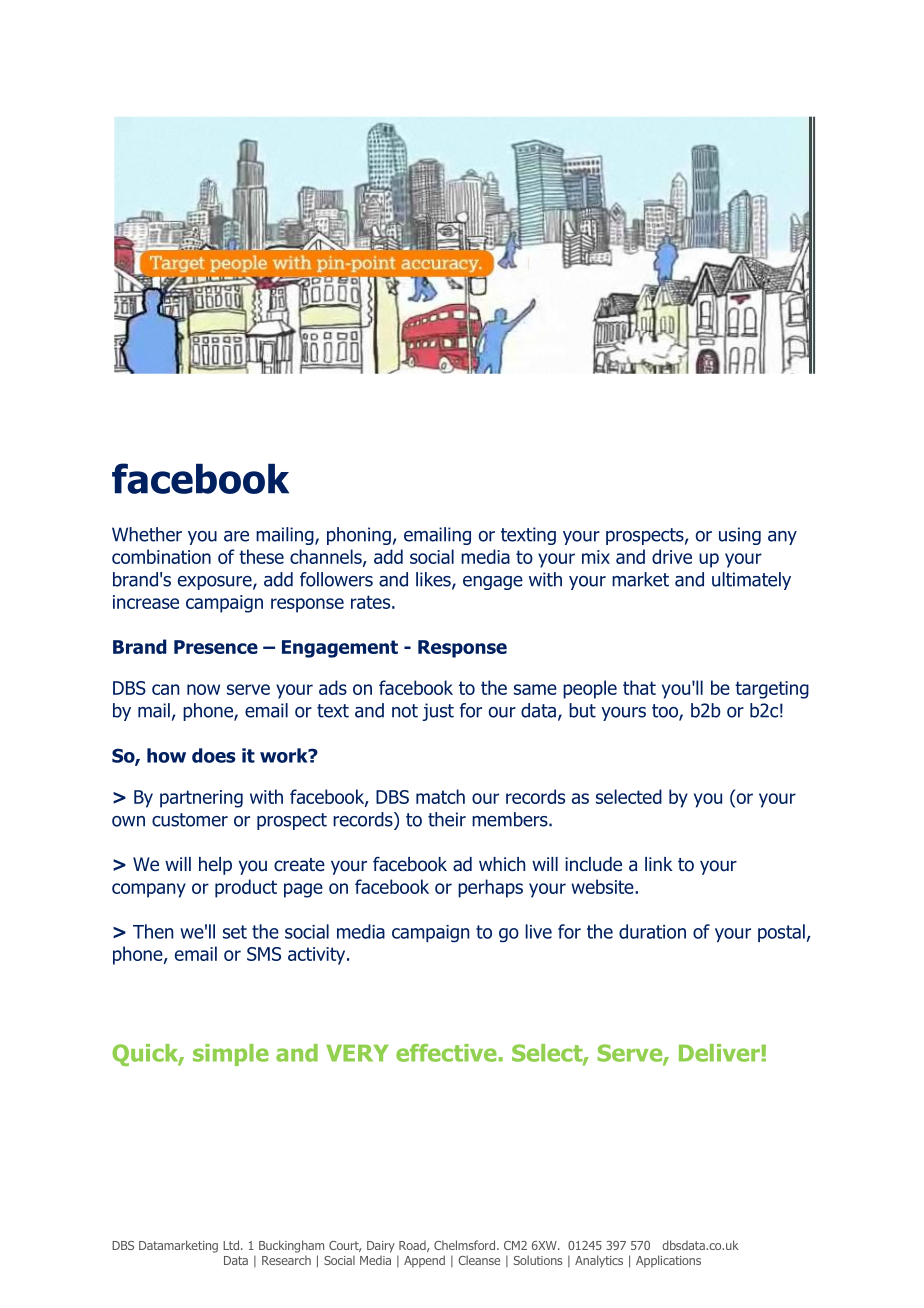 The width and height of the image is (924, 1308). Describe the element at coordinates (659, 864) in the image. I see `link` at that location.
